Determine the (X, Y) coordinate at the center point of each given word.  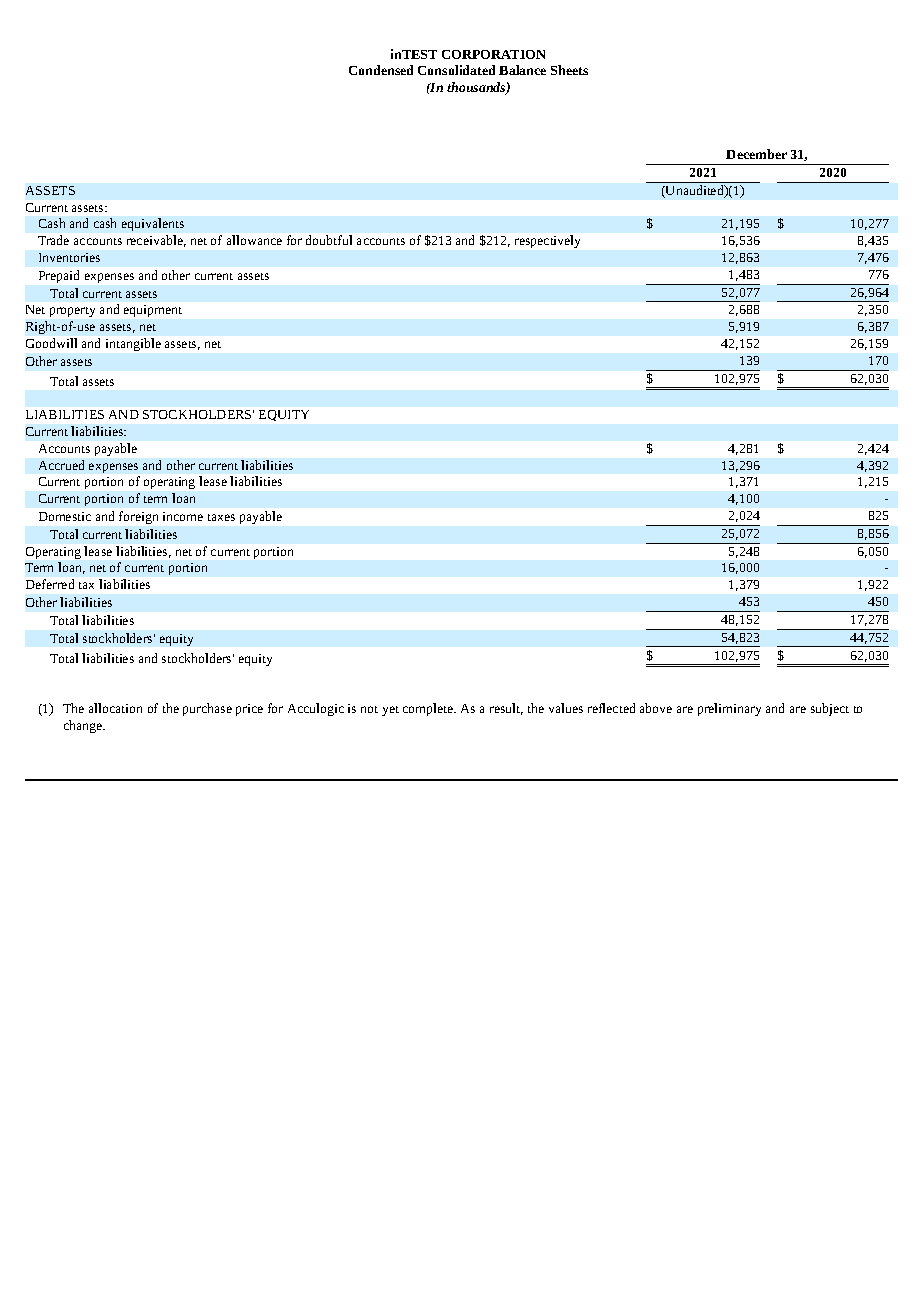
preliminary (729, 709)
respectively (547, 241)
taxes (221, 517)
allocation (115, 708)
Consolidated (456, 70)
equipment (153, 311)
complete (429, 709)
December (756, 154)
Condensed (381, 70)
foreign (138, 517)
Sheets (569, 70)
